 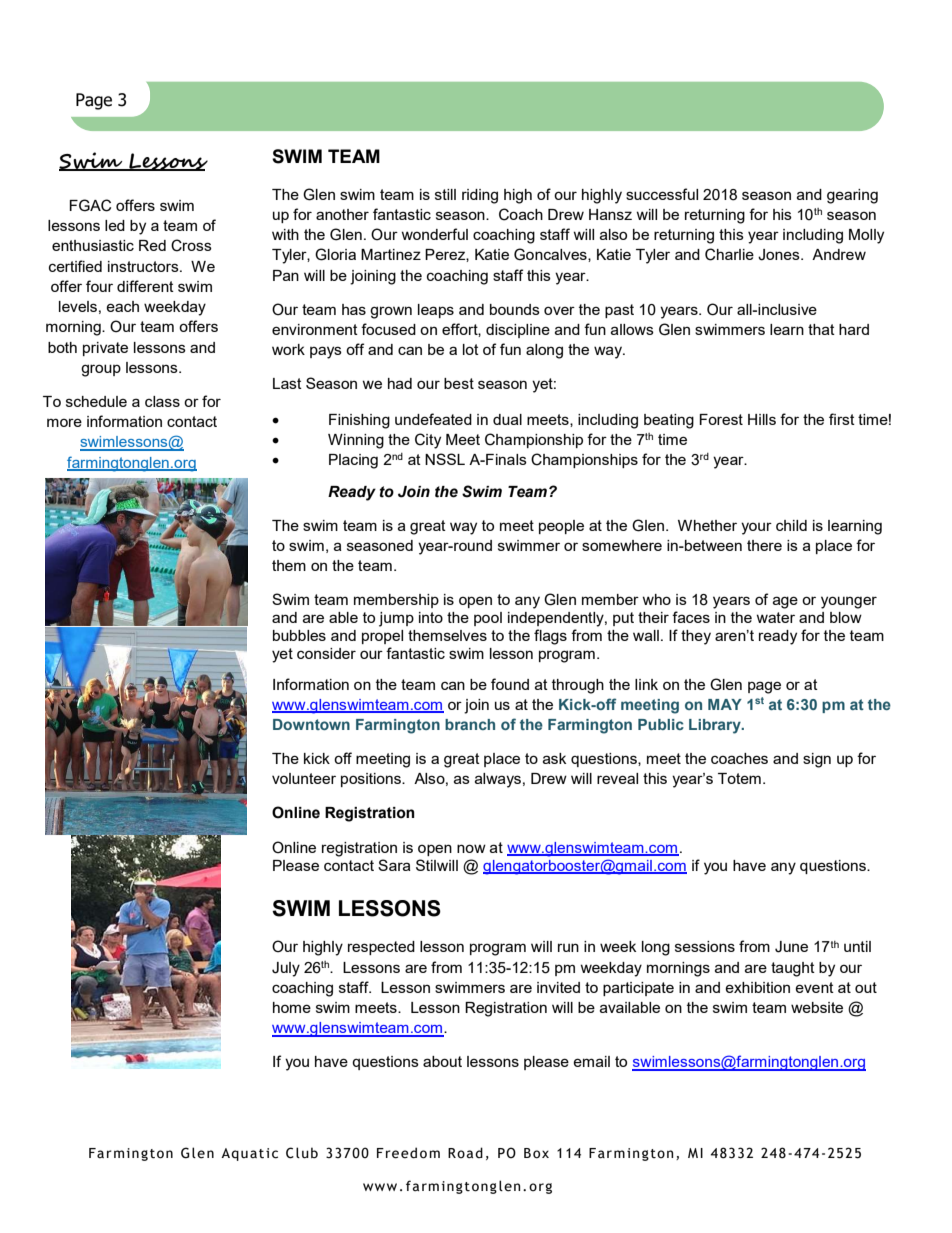 I want to click on led, so click(x=115, y=225).
